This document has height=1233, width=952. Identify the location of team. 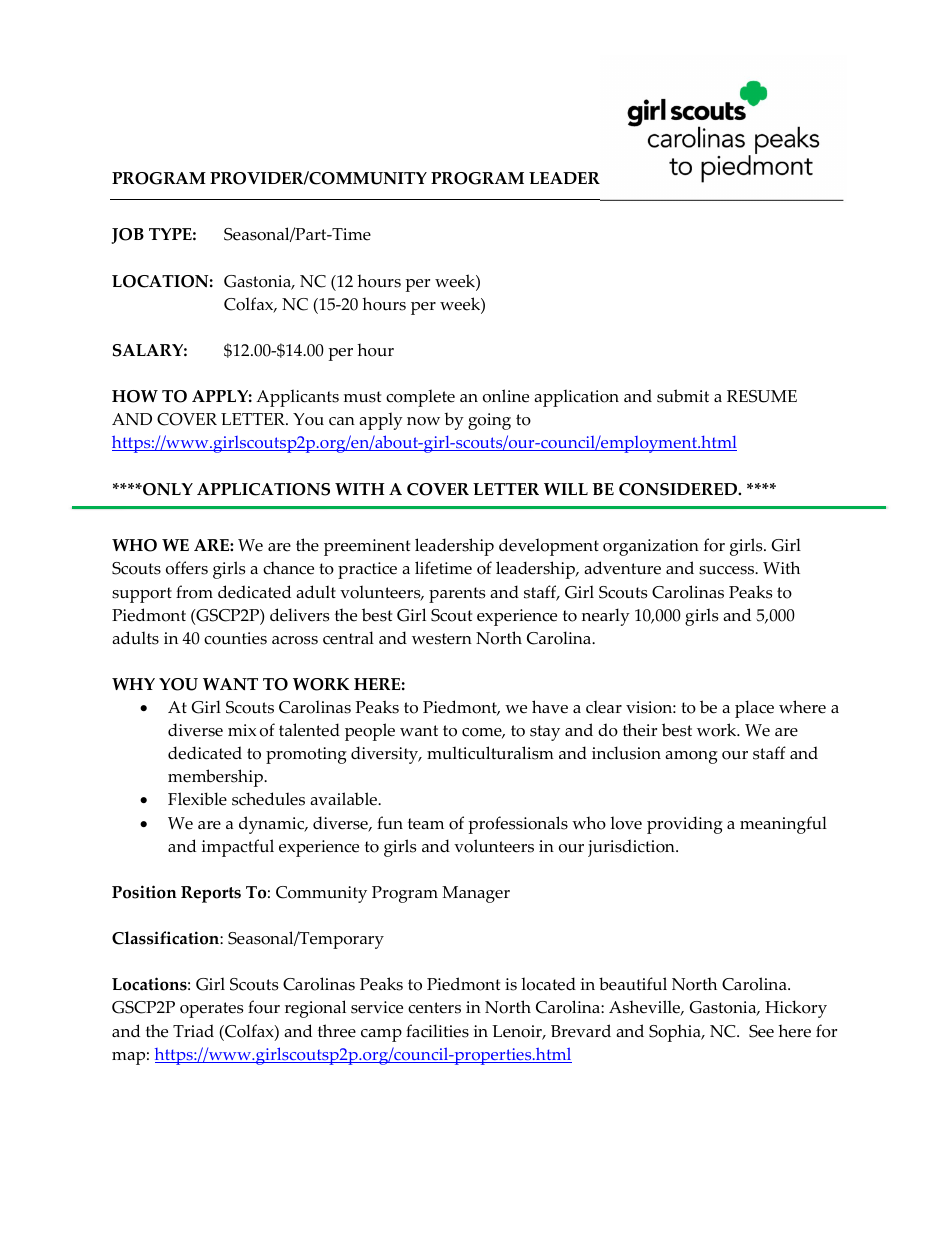
(426, 824).
